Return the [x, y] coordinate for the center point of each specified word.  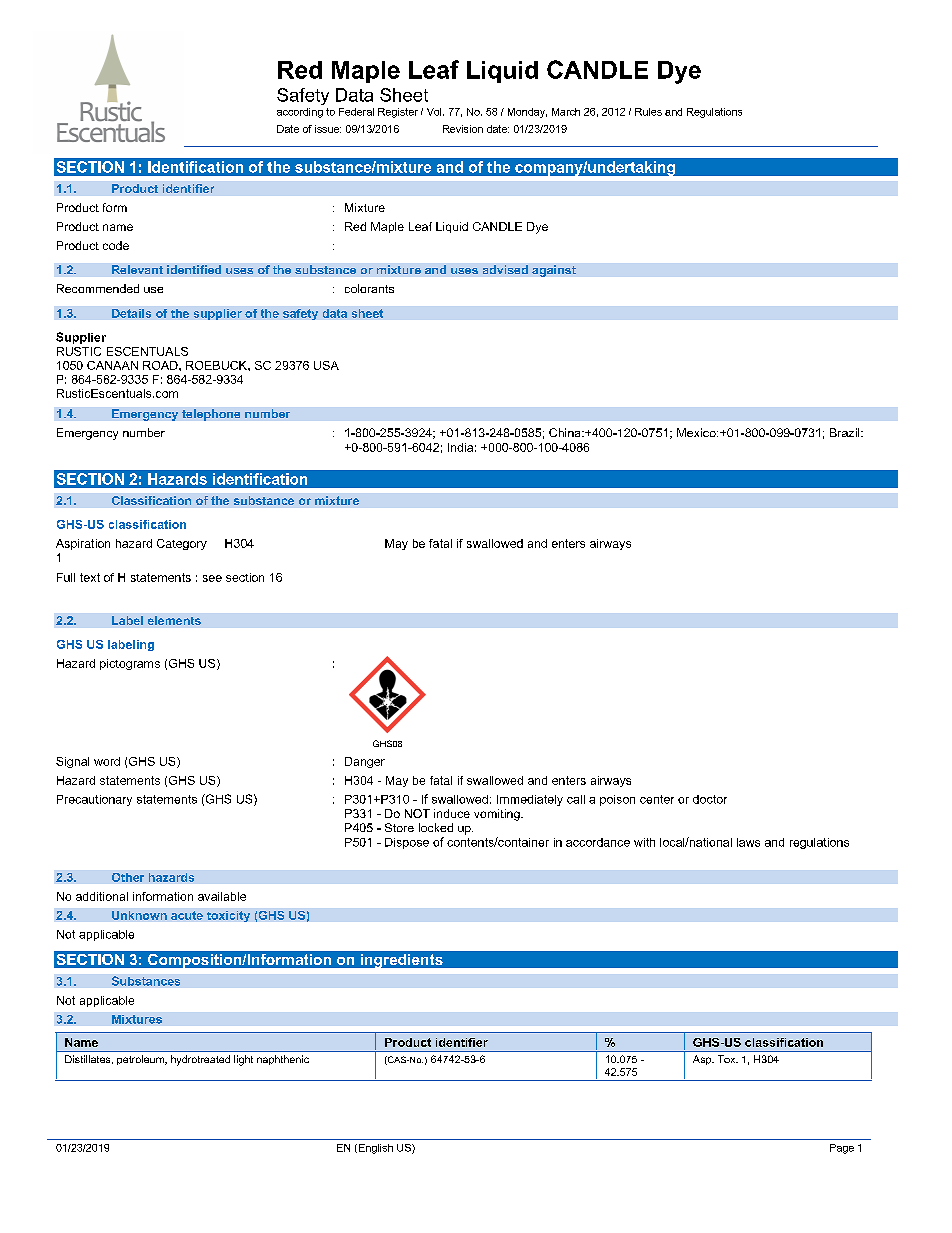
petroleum [141, 1060]
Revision [463, 129]
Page [842, 1149]
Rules [648, 112]
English [374, 1149]
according [300, 113]
